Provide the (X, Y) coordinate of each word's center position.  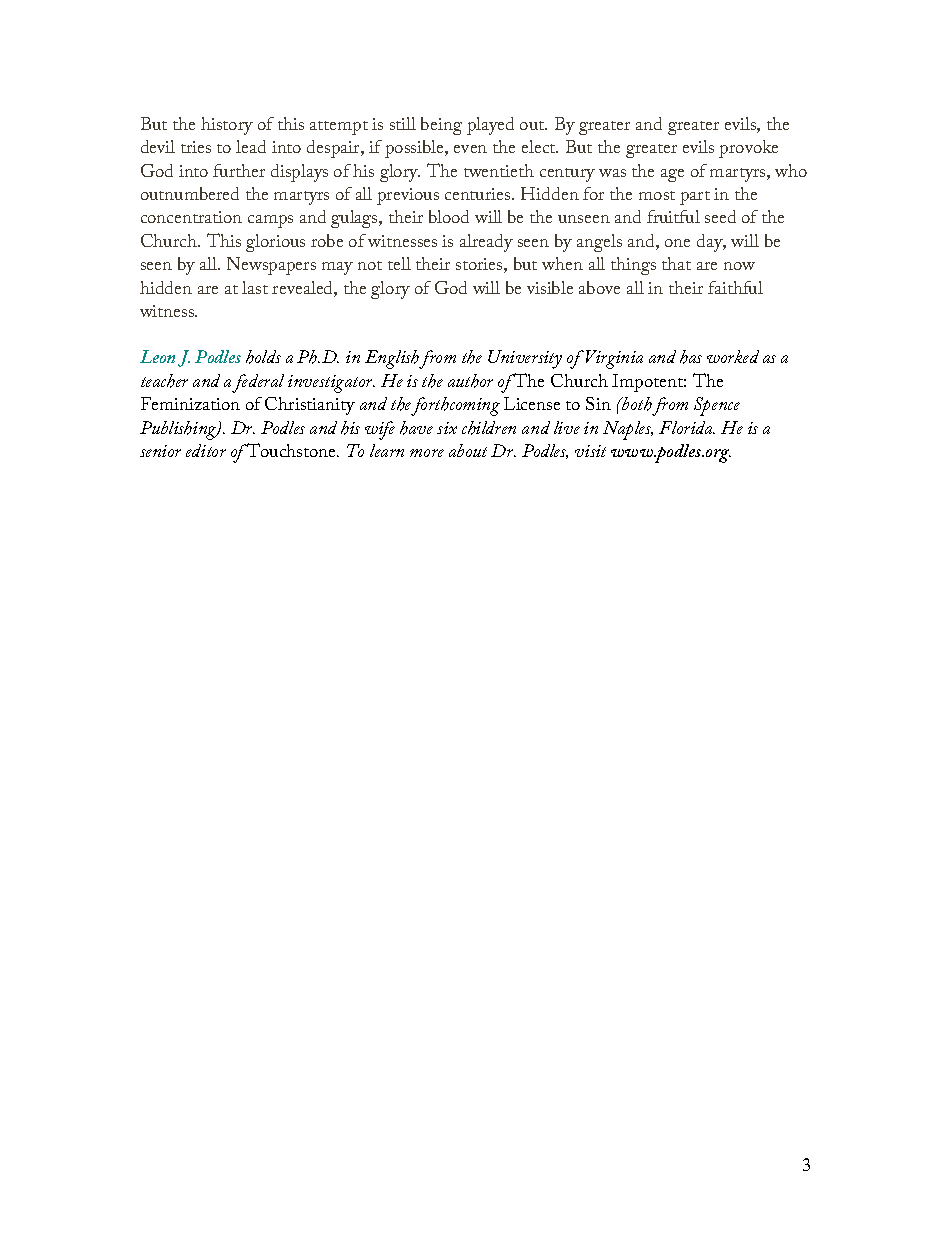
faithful (735, 287)
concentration (191, 217)
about (468, 450)
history (227, 126)
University (525, 359)
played (490, 126)
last (255, 287)
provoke (748, 149)
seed (720, 216)
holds (263, 357)
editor (206, 450)
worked (733, 356)
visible (550, 287)
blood (449, 216)
